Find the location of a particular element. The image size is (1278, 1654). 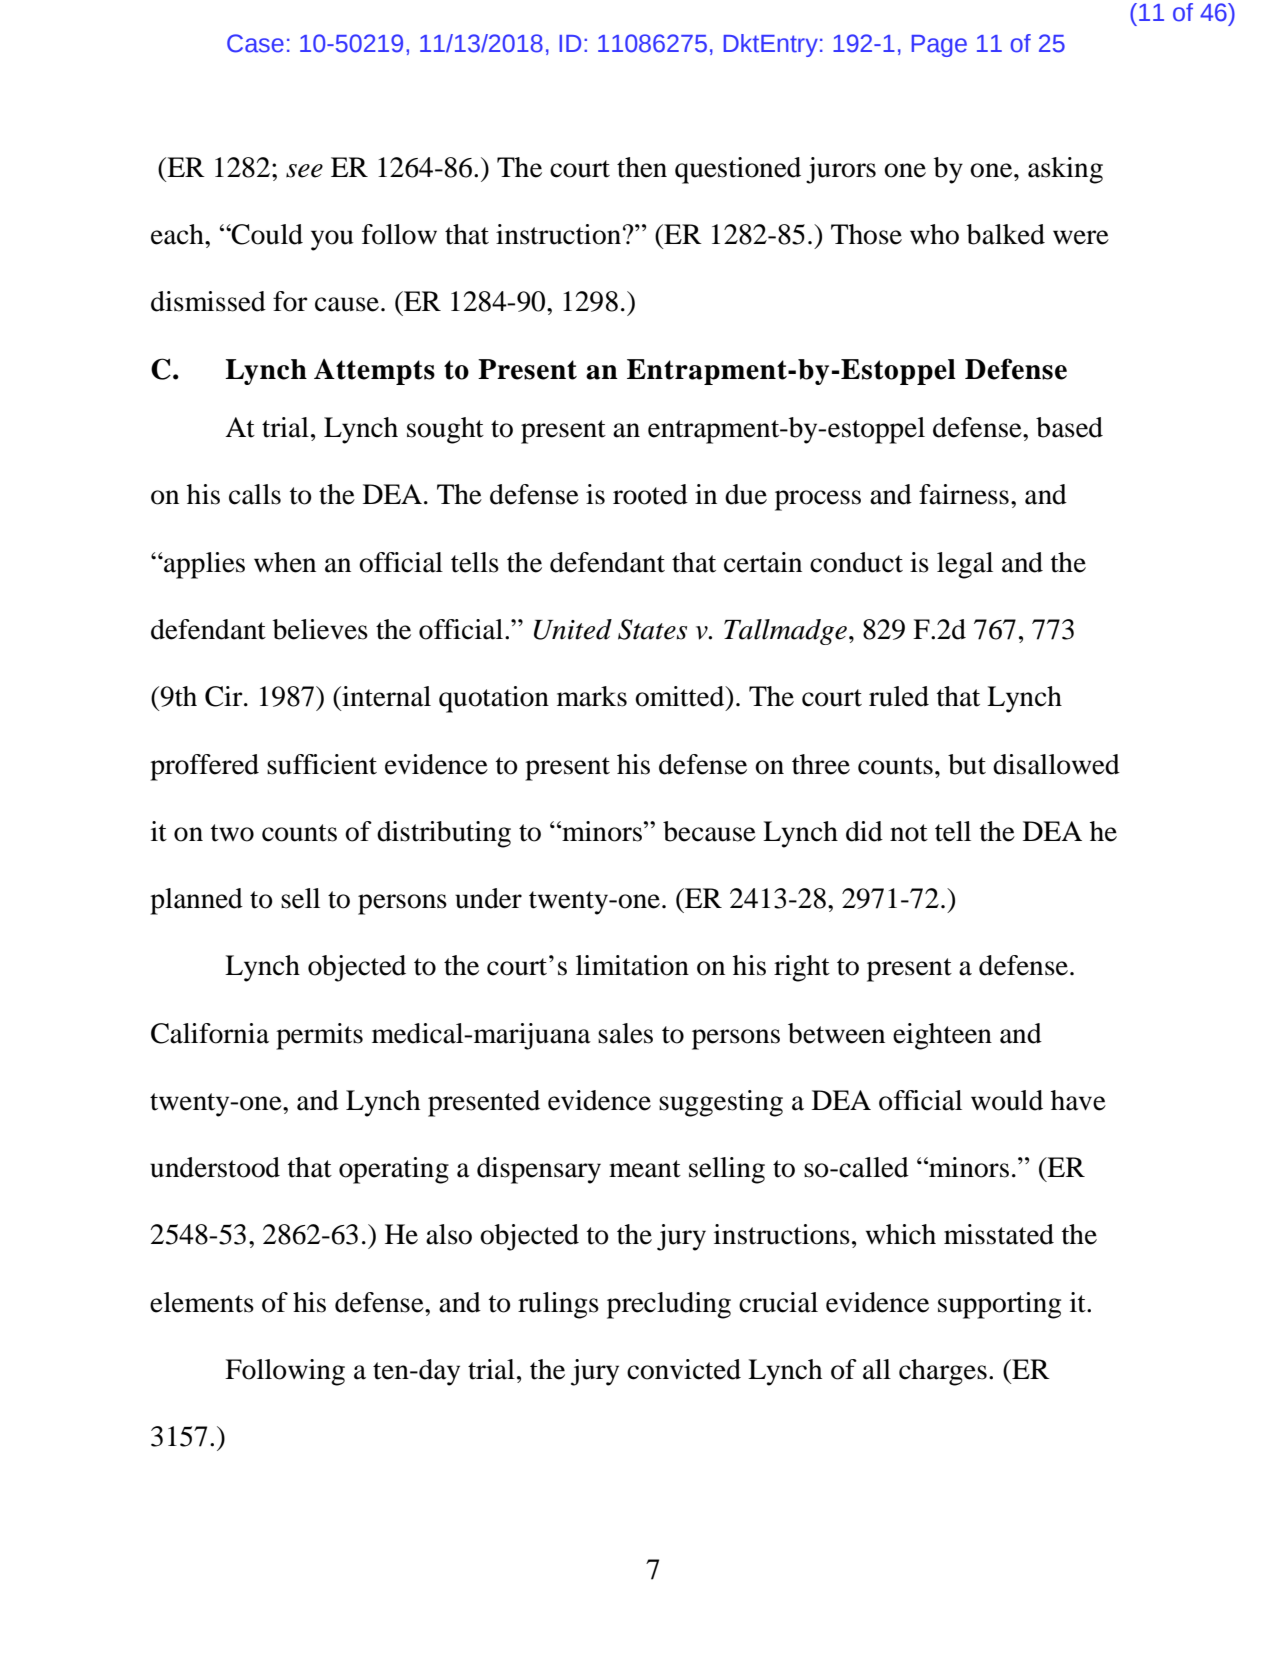

then is located at coordinates (642, 167).
